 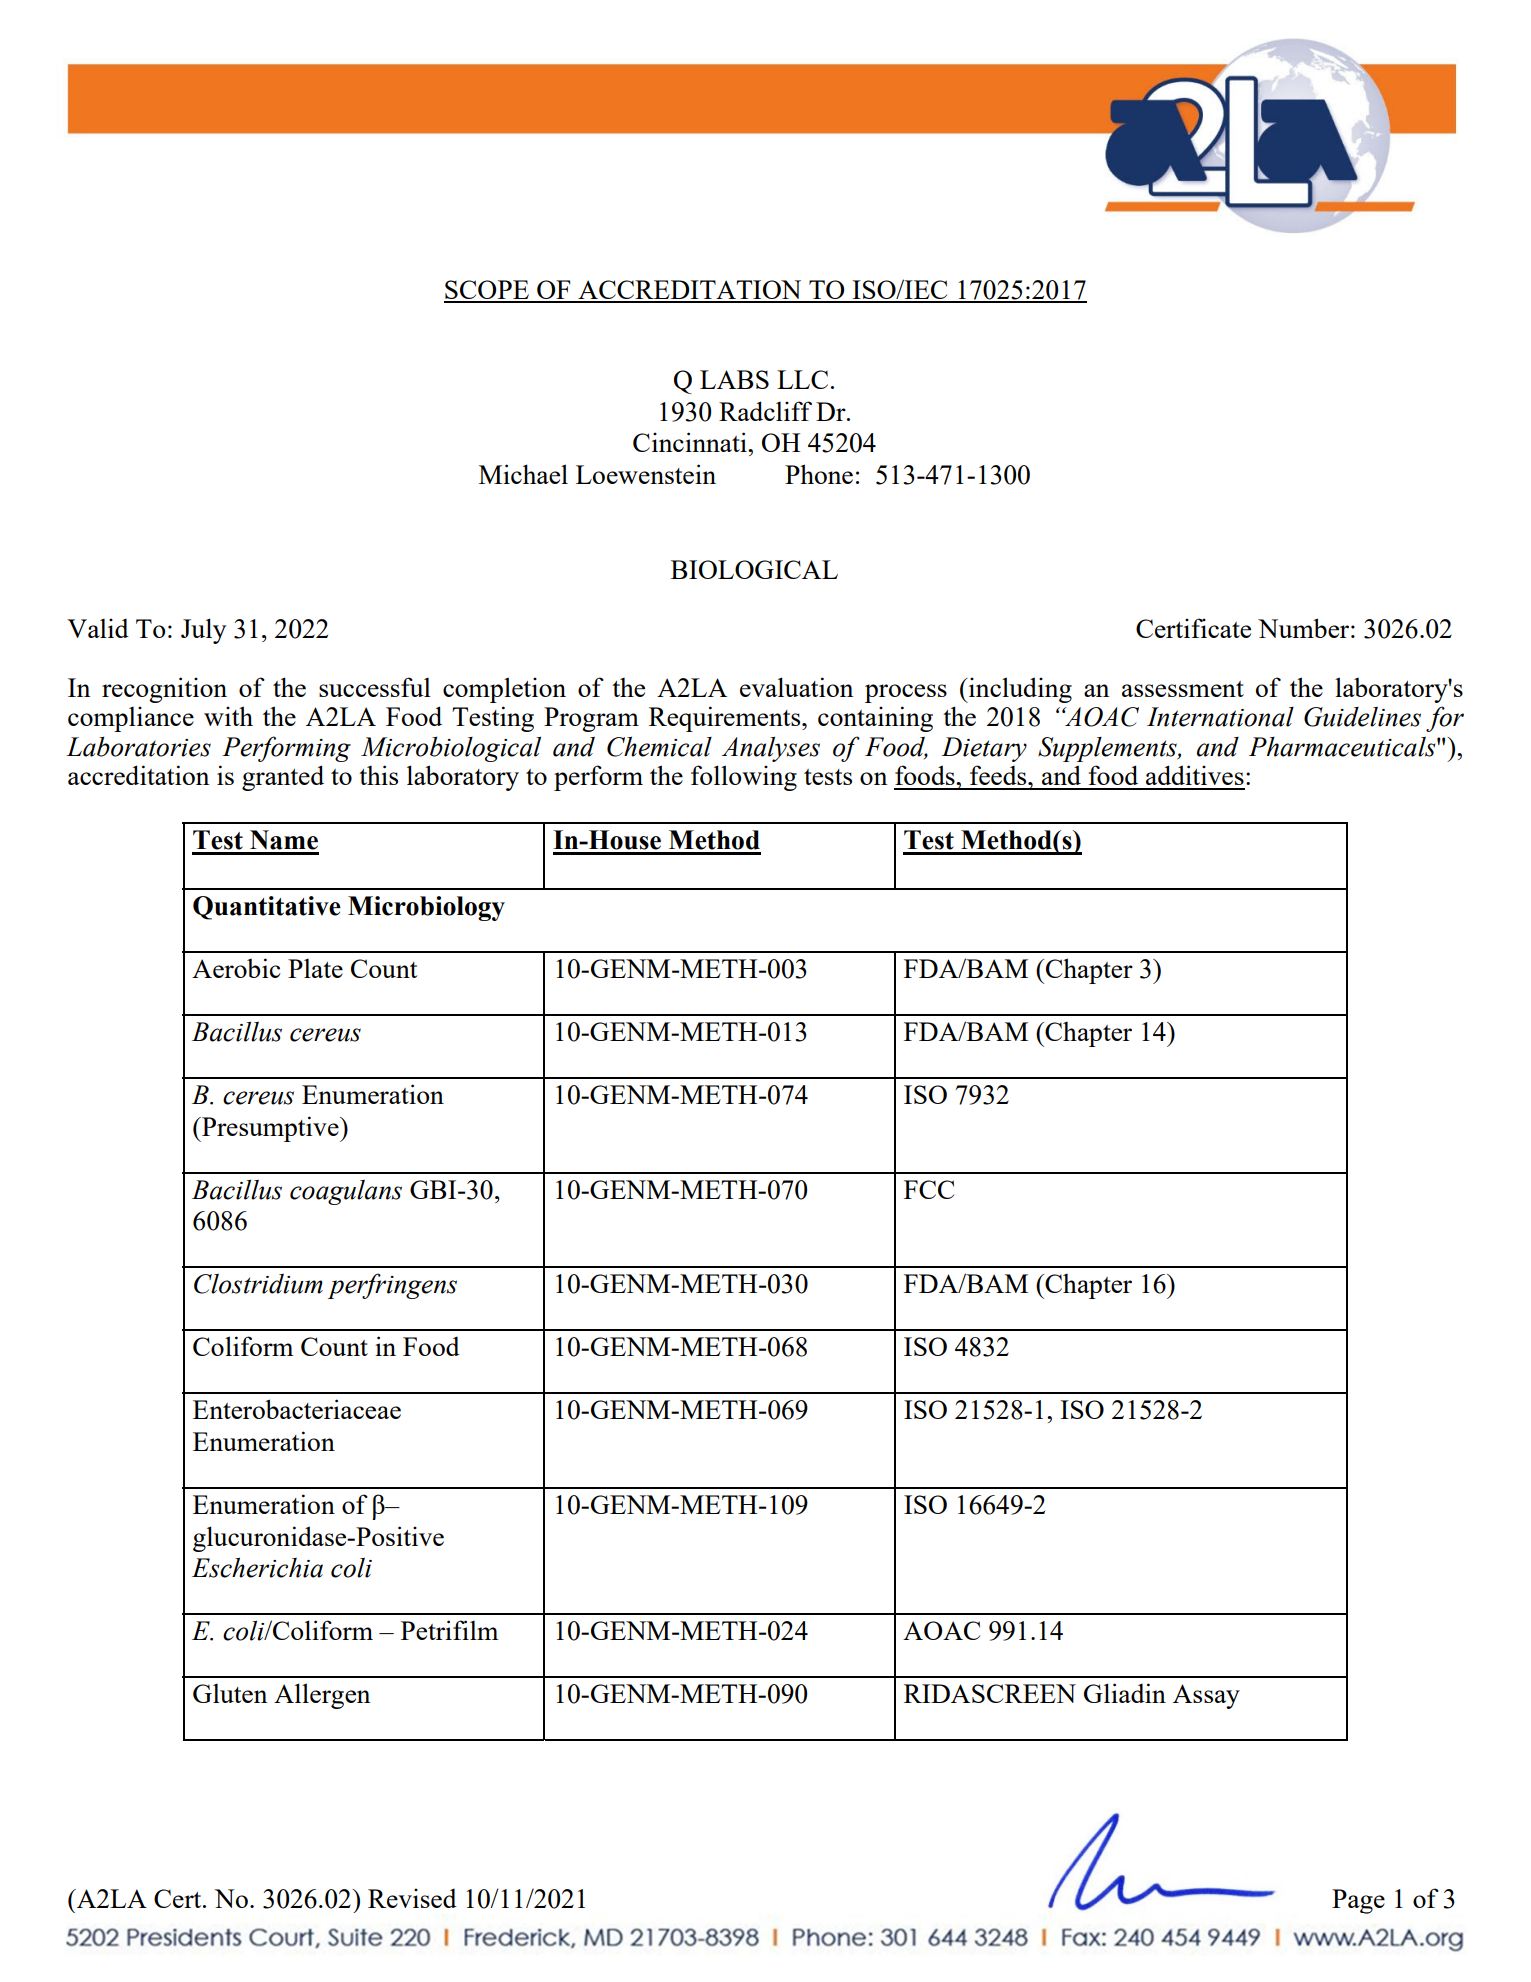 What do you see at coordinates (297, 1409) in the screenshot?
I see `Enterobacteriaceae` at bounding box center [297, 1409].
